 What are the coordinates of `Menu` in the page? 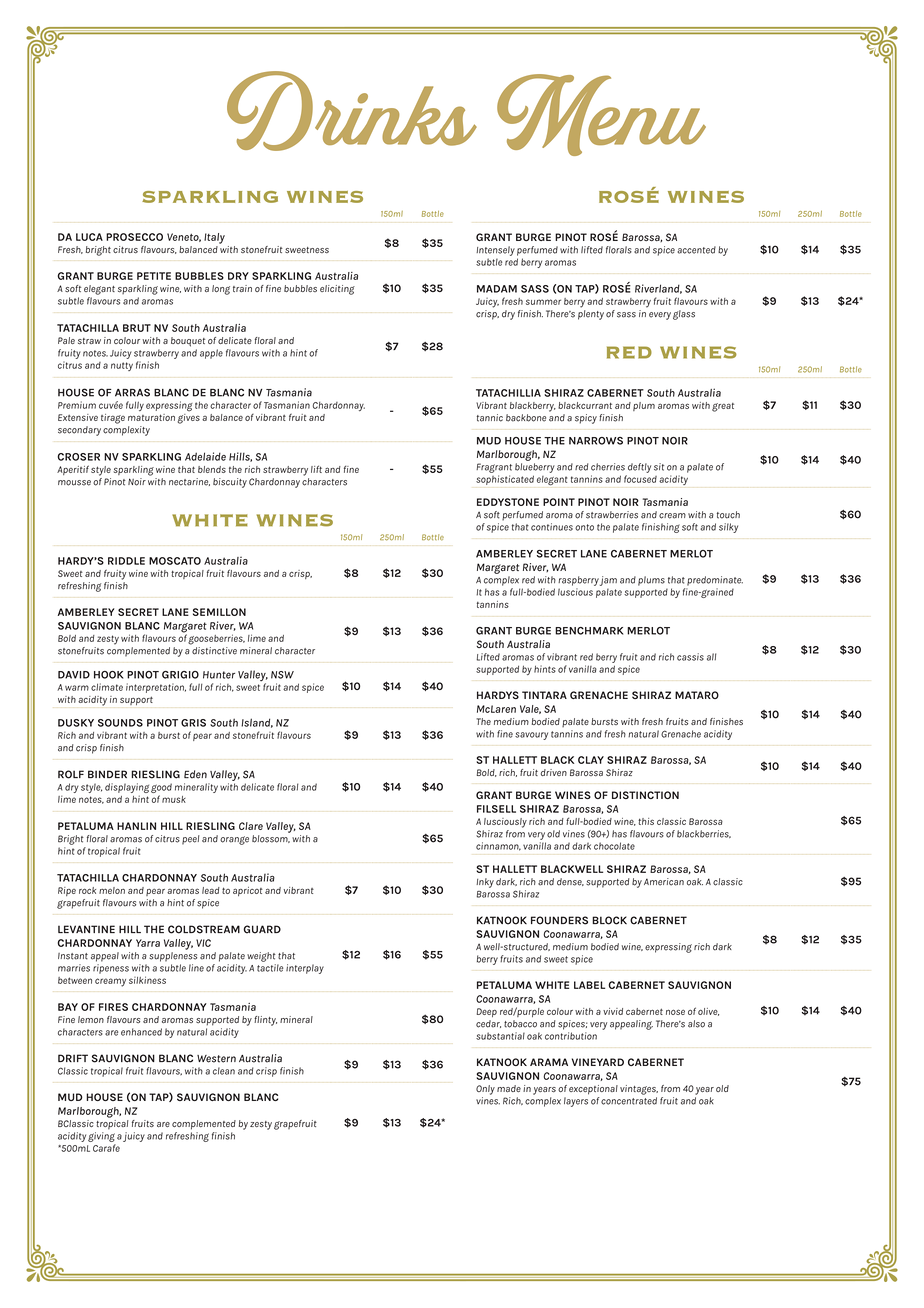 It's located at (601, 115).
